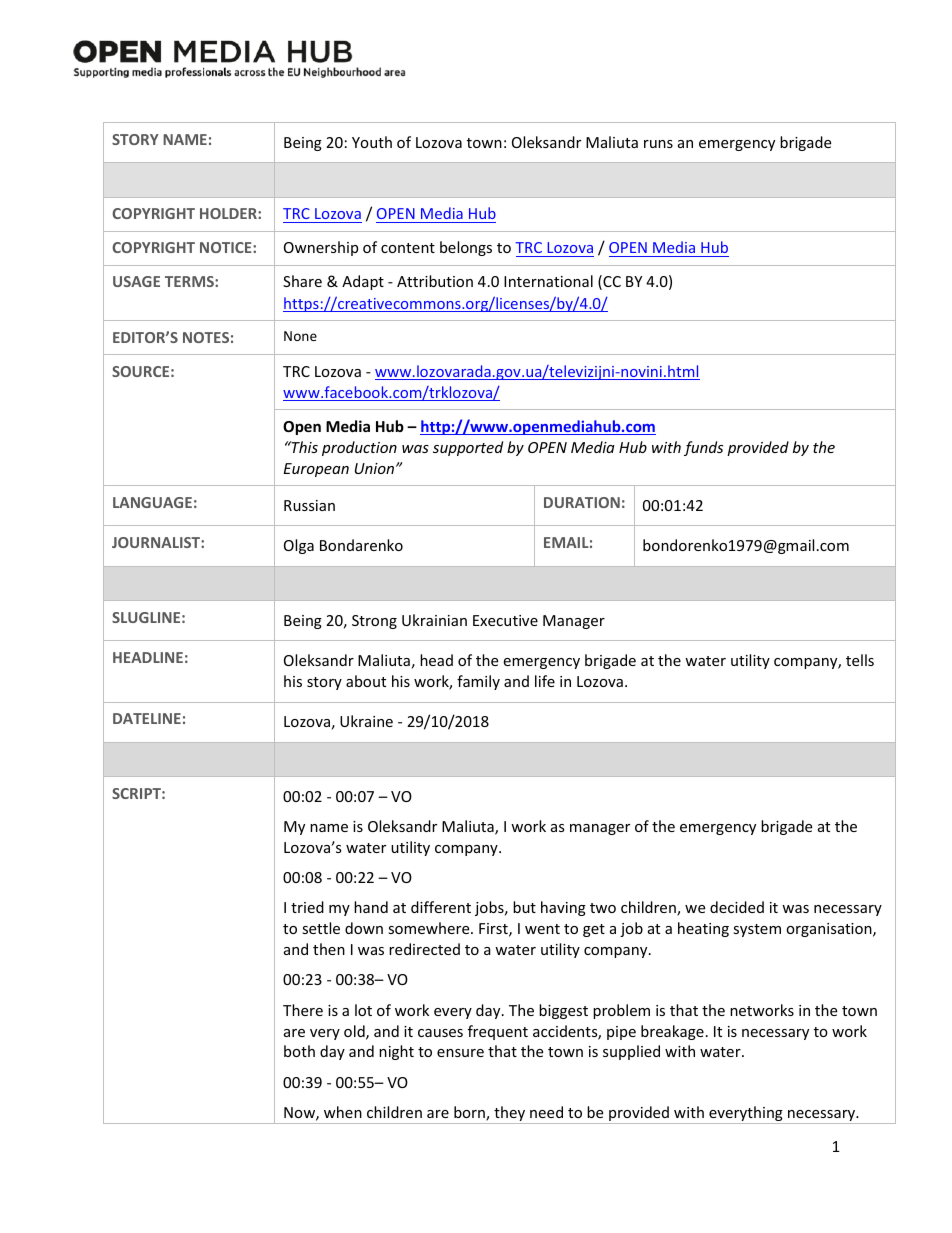 The height and width of the page is (1233, 952). What do you see at coordinates (468, 448) in the page?
I see `supported` at bounding box center [468, 448].
